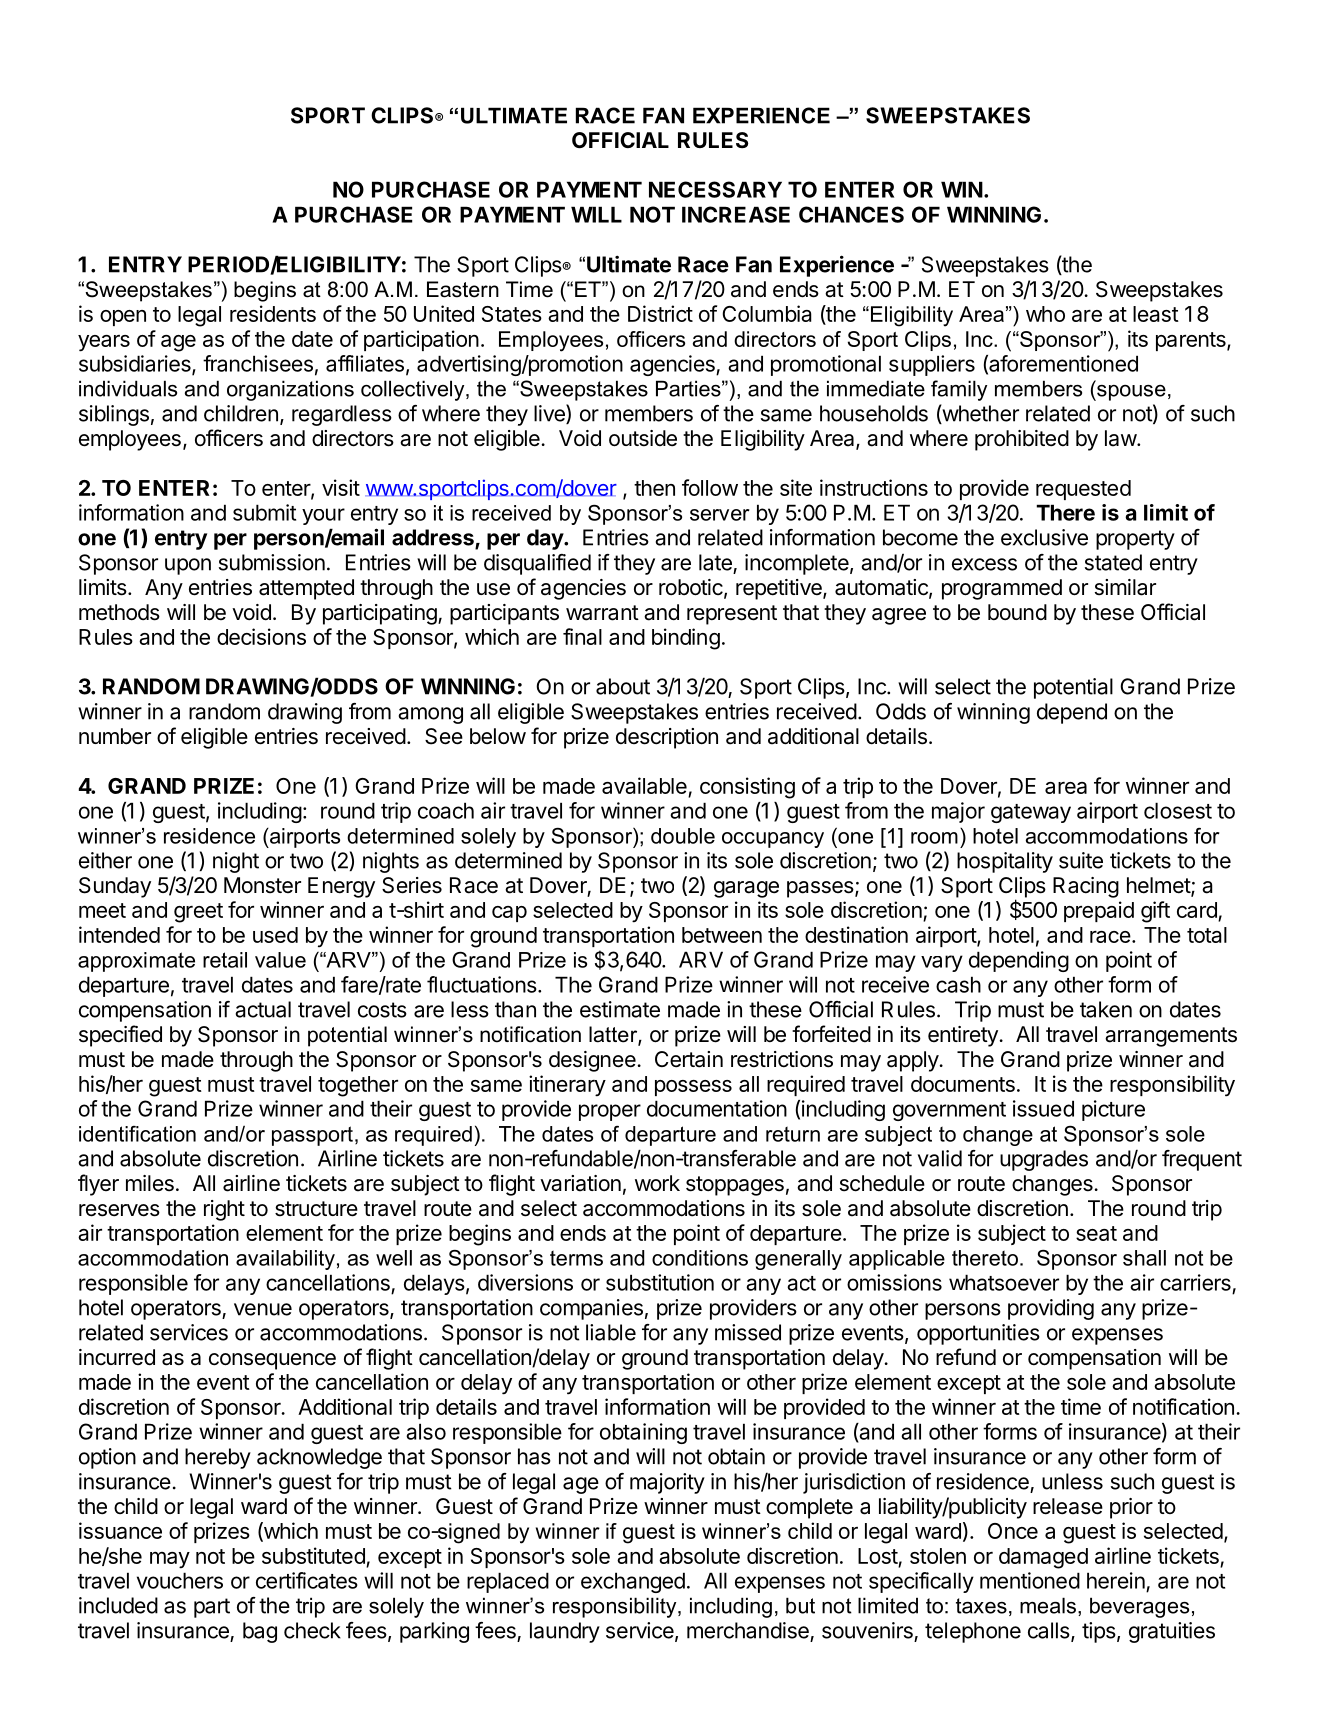 This document has height=1710, width=1321. What do you see at coordinates (736, 214) in the document?
I see `INCREASE` at bounding box center [736, 214].
